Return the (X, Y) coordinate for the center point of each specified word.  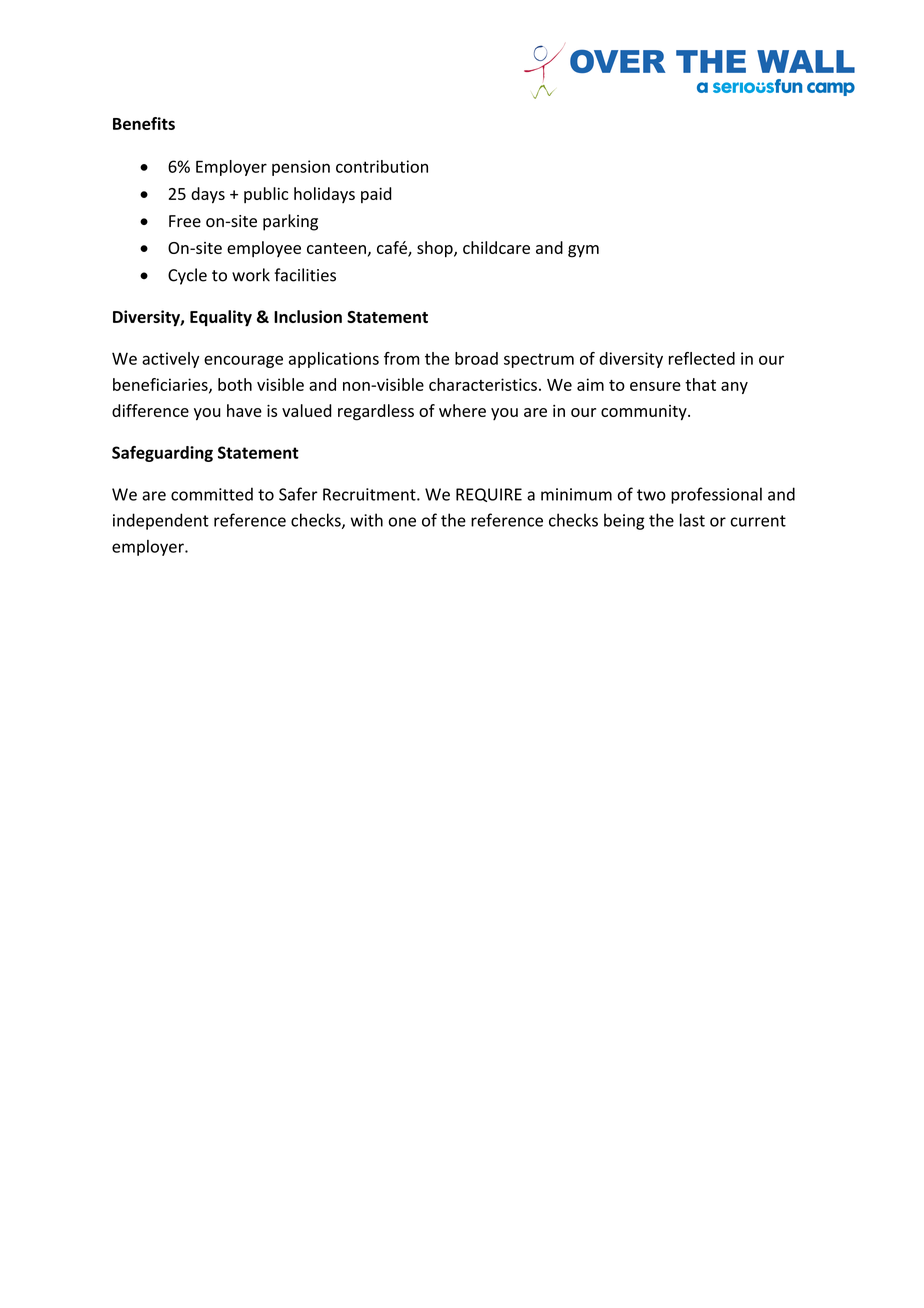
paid (376, 195)
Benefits (144, 123)
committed (212, 494)
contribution (382, 166)
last (692, 520)
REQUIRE (489, 495)
